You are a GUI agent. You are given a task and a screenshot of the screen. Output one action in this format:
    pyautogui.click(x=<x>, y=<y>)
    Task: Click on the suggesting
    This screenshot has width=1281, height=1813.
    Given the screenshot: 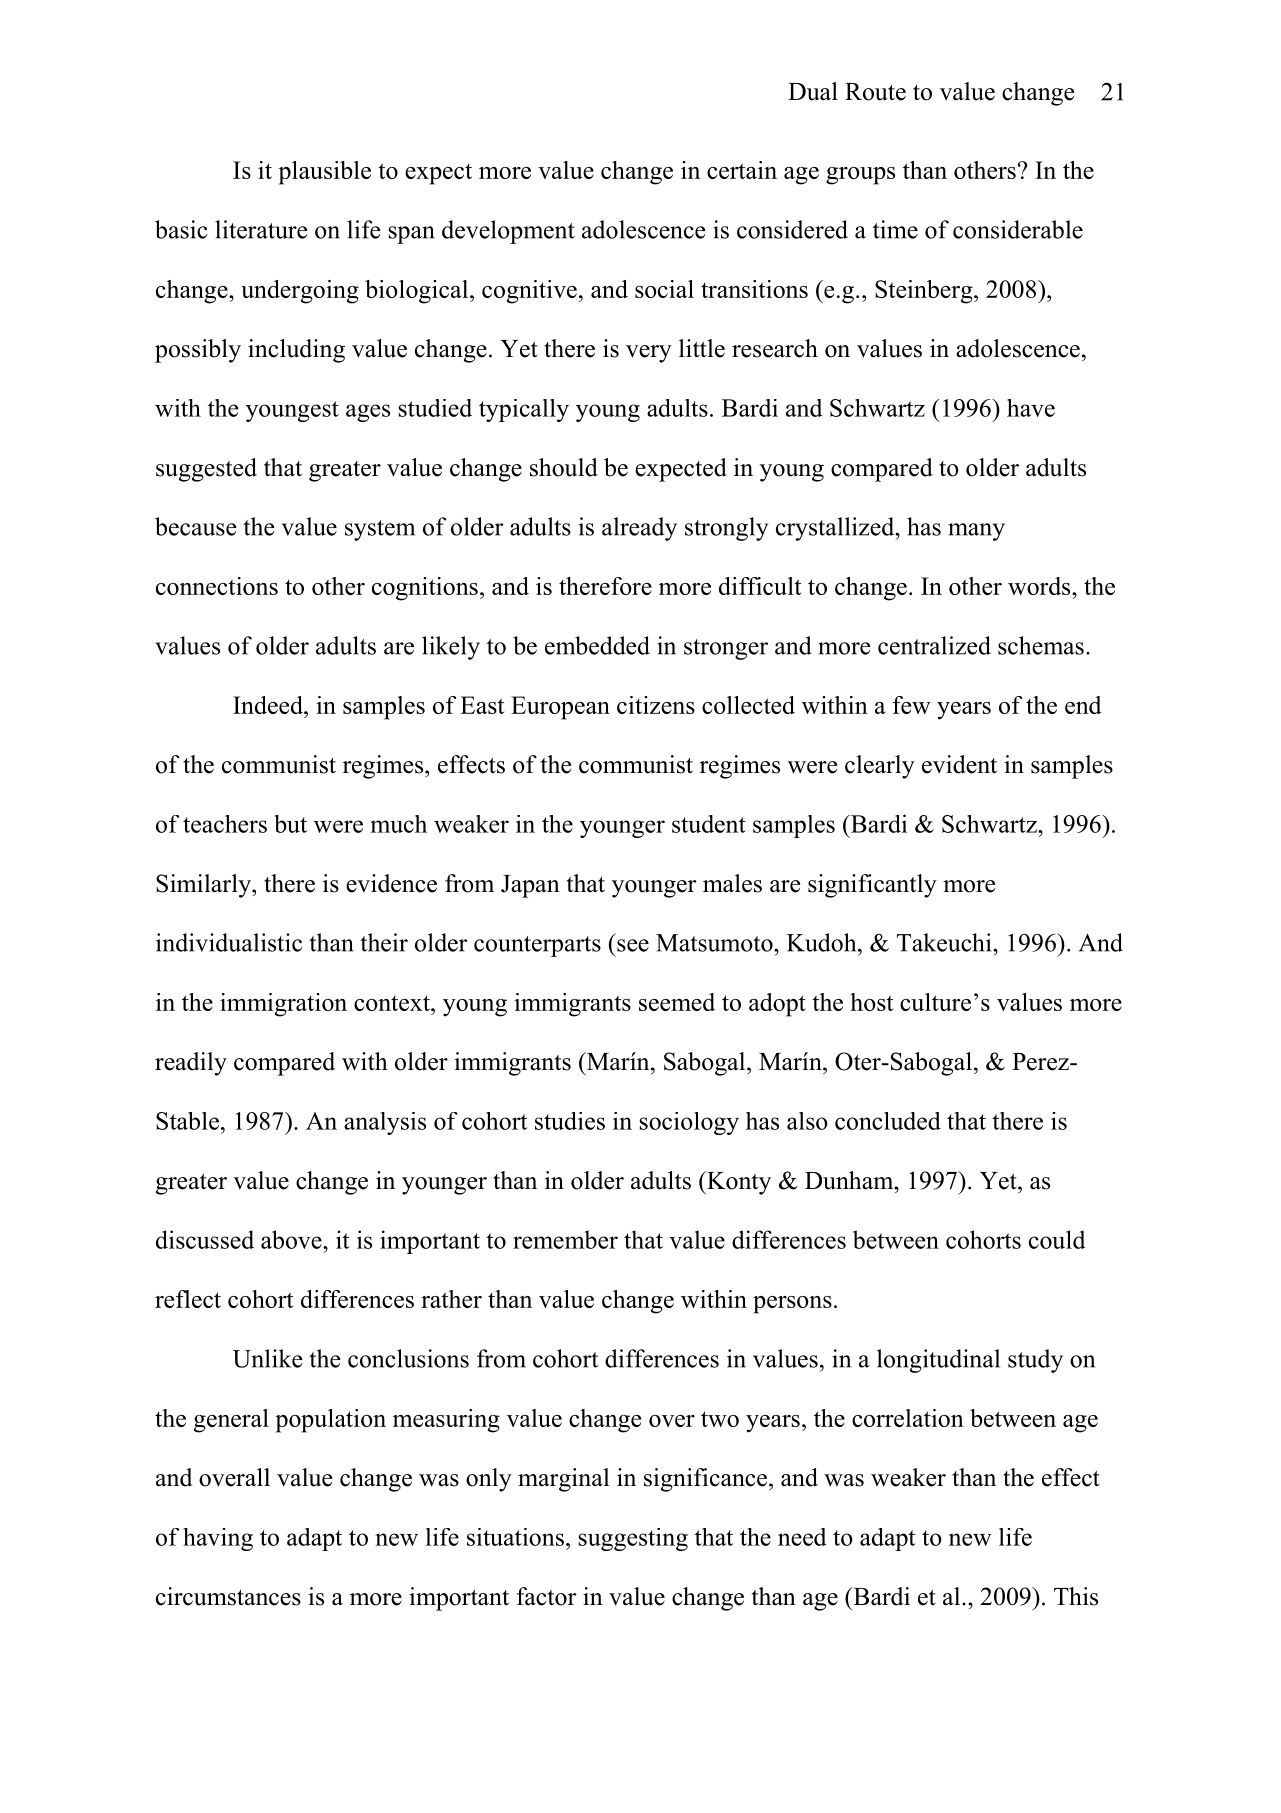 What is the action you would take?
    pyautogui.click(x=633, y=1539)
